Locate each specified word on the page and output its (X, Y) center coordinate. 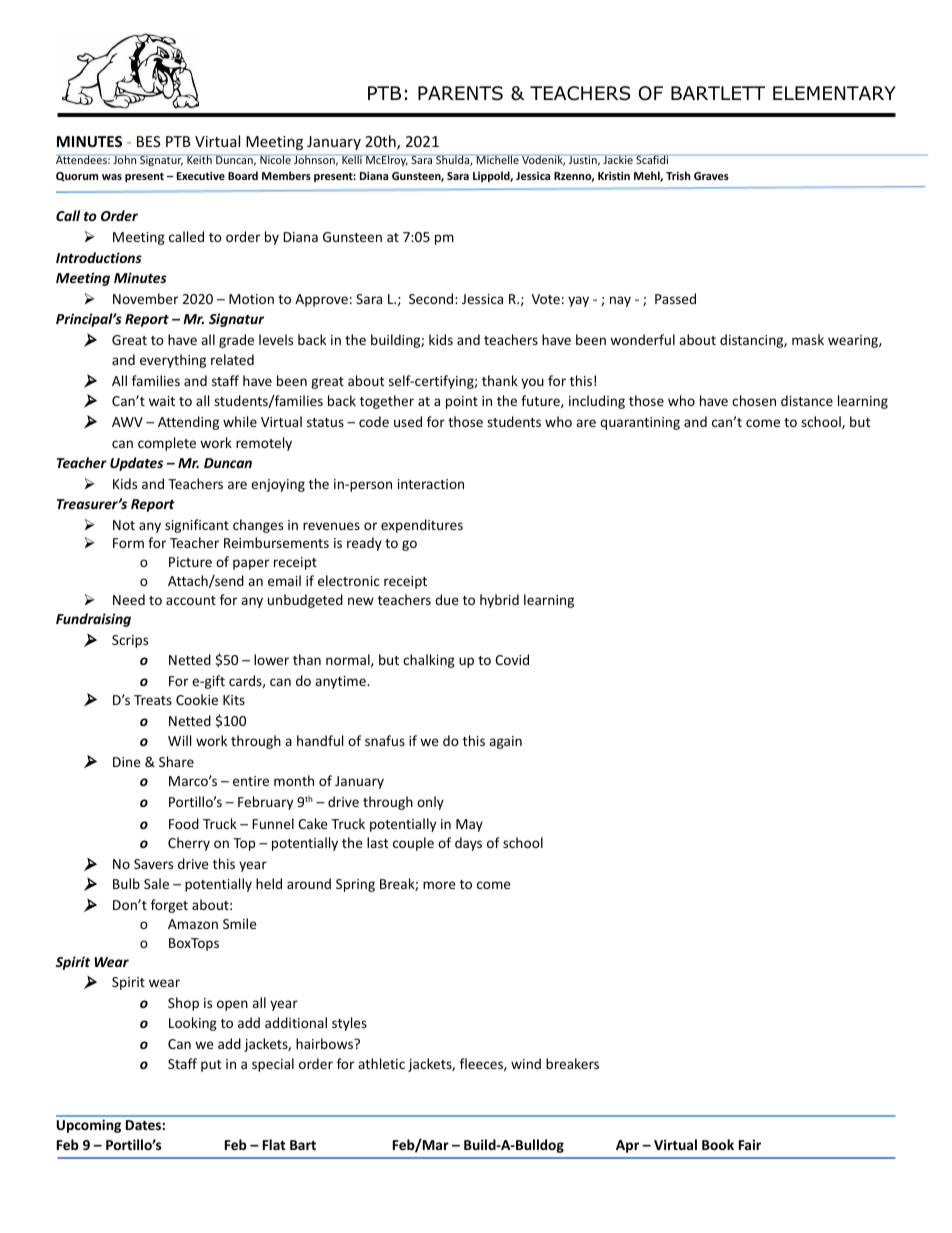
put (211, 1066)
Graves (711, 176)
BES (148, 141)
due (447, 599)
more (439, 885)
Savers (153, 864)
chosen (754, 400)
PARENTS (460, 93)
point (462, 402)
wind (526, 1063)
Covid (512, 659)
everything (173, 361)
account (191, 600)
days (468, 844)
